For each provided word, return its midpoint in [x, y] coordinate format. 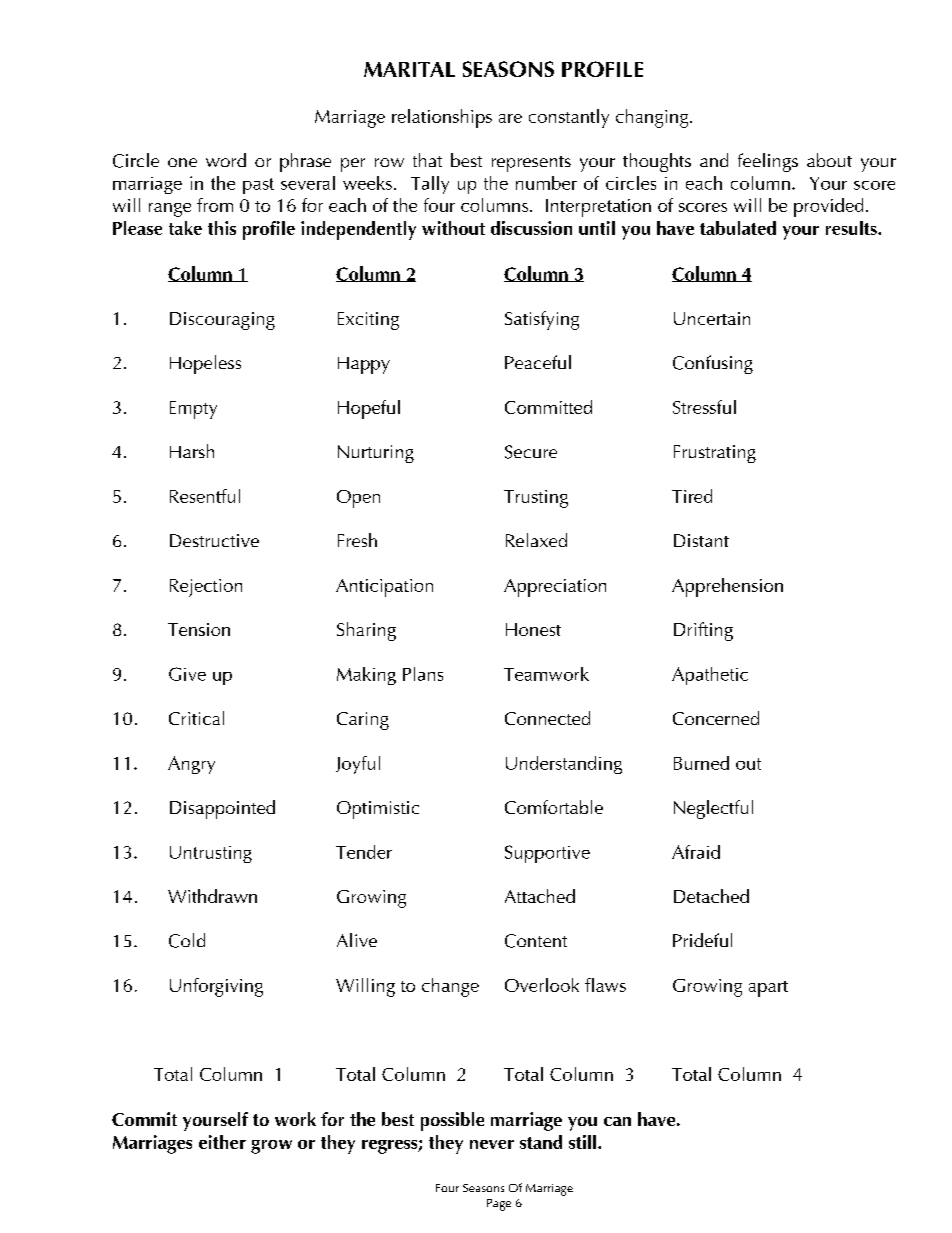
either [222, 1142]
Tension [199, 629]
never [492, 1144]
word [226, 160]
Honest [533, 629]
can [617, 1121]
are [510, 118]
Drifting [703, 631]
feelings [768, 162]
